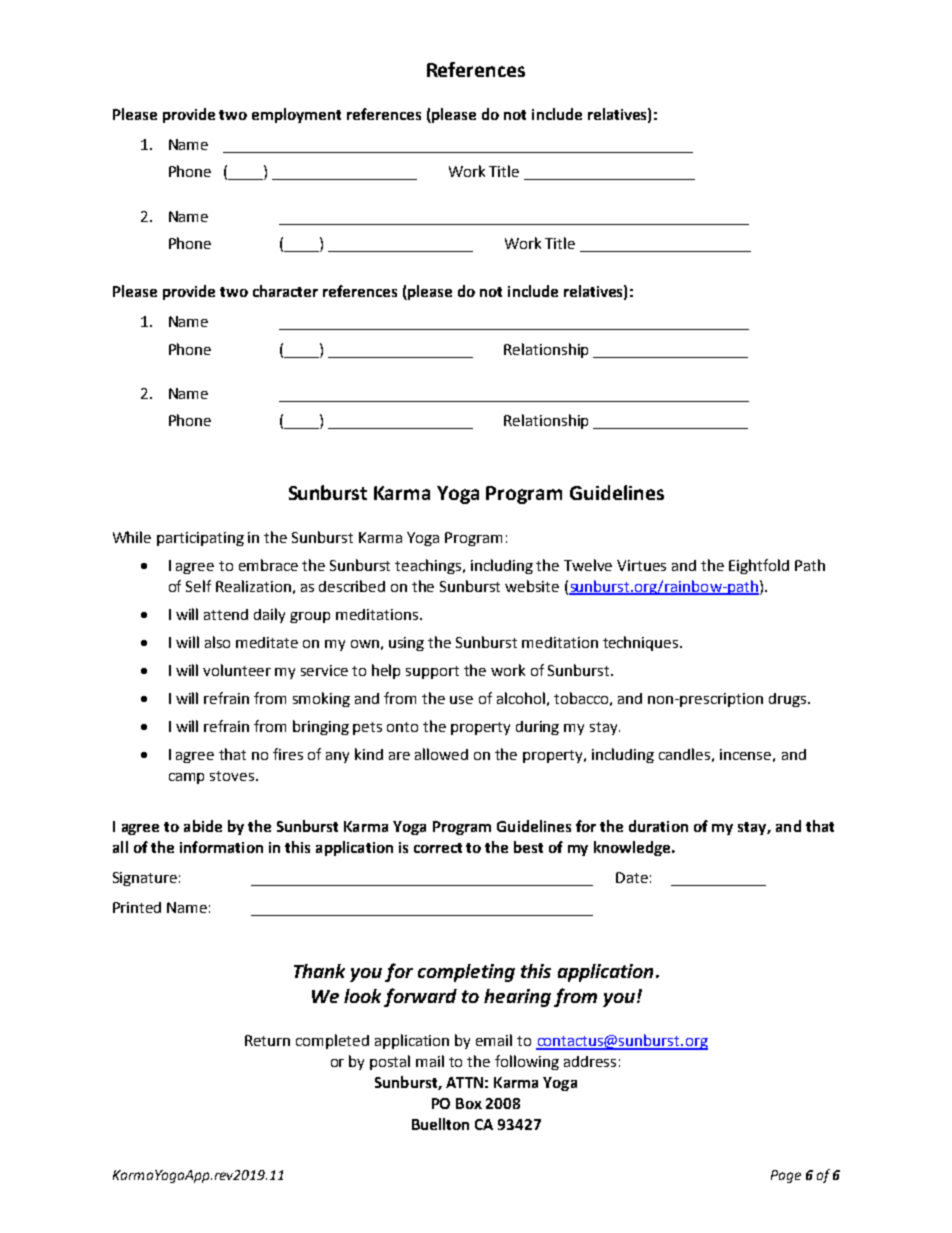 The height and width of the document is (1233, 952). I want to click on knowledge, so click(632, 848).
